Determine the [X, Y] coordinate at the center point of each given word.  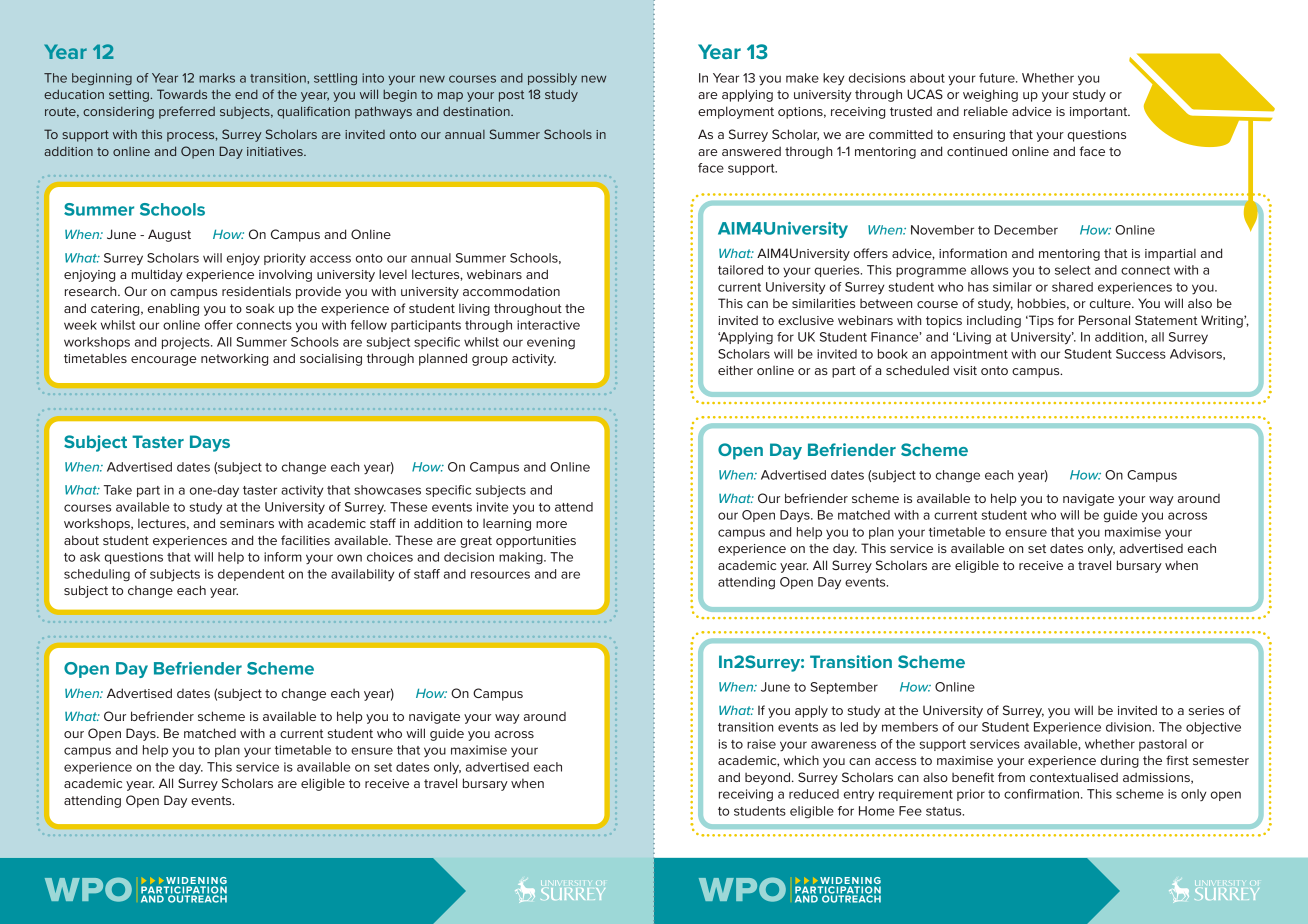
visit [965, 370]
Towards [182, 94]
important [1100, 113]
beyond [769, 778]
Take [118, 490]
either [735, 370]
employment [736, 112]
